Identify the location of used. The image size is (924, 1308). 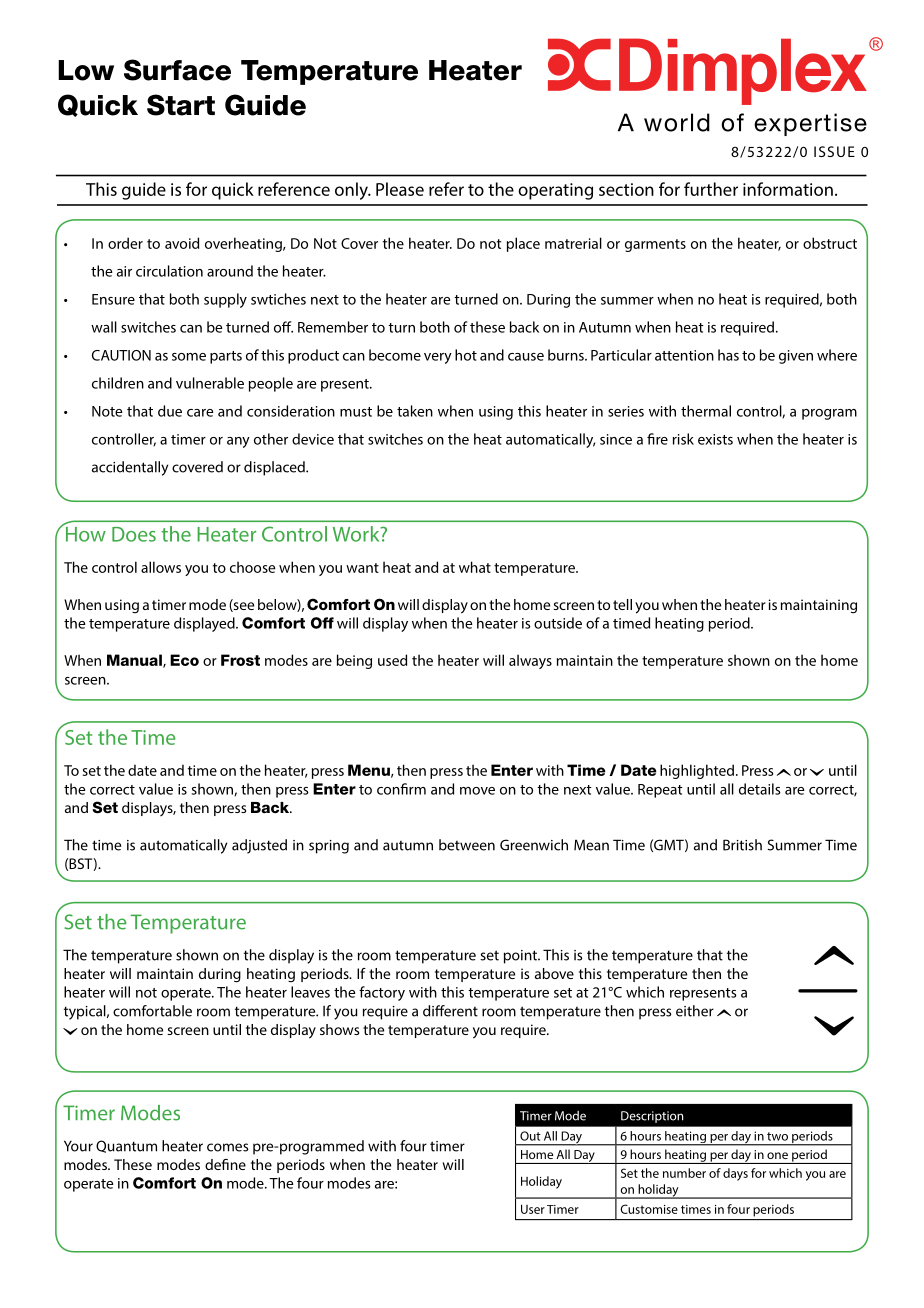
(392, 660).
